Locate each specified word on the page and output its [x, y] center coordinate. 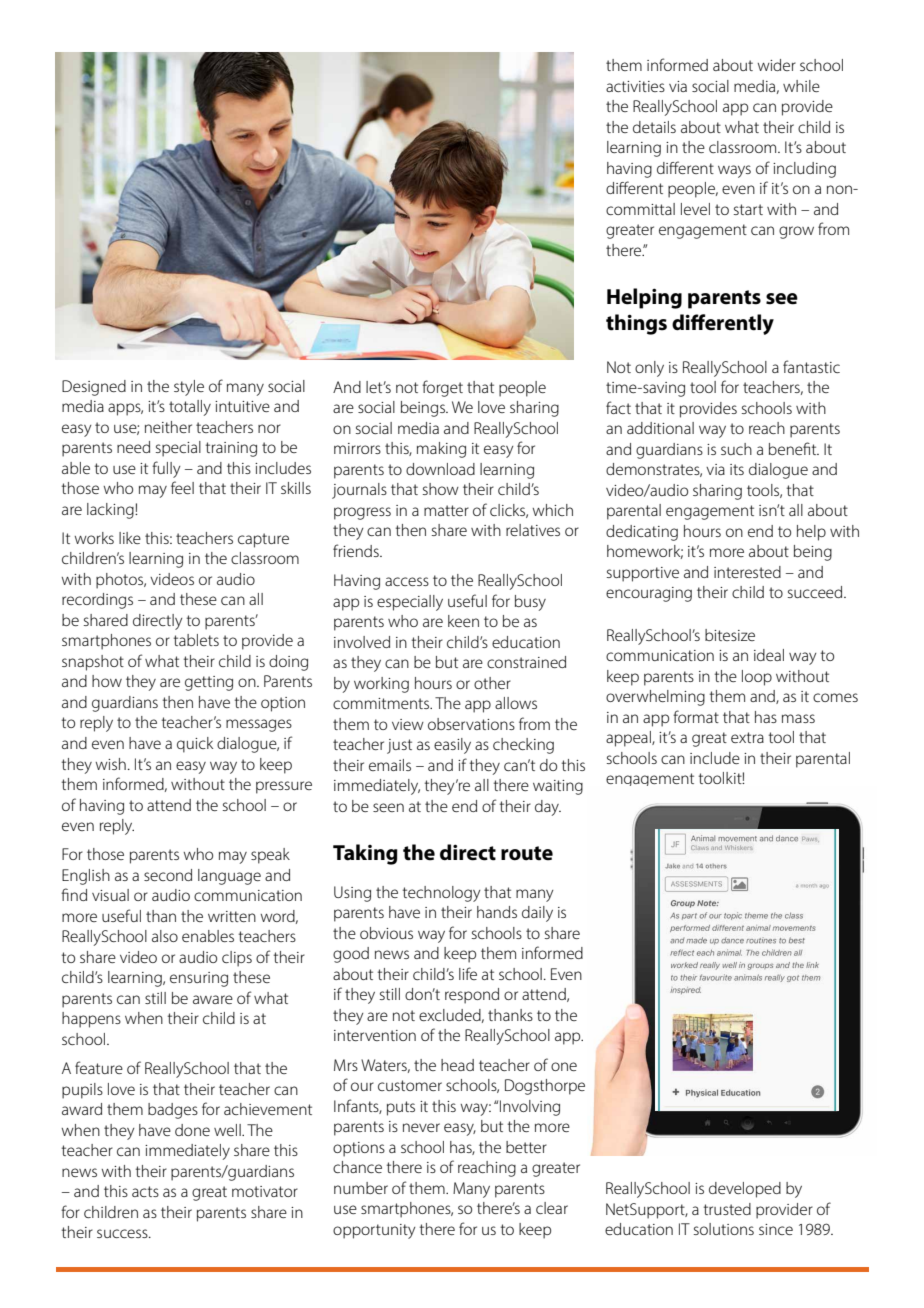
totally [190, 408]
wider [777, 65]
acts [145, 1191]
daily [537, 914]
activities [635, 86]
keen [463, 621]
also [165, 936]
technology [442, 894]
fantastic [811, 366]
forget [442, 388]
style [189, 388]
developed [745, 1190]
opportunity [374, 1231]
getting [209, 683]
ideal [769, 655]
